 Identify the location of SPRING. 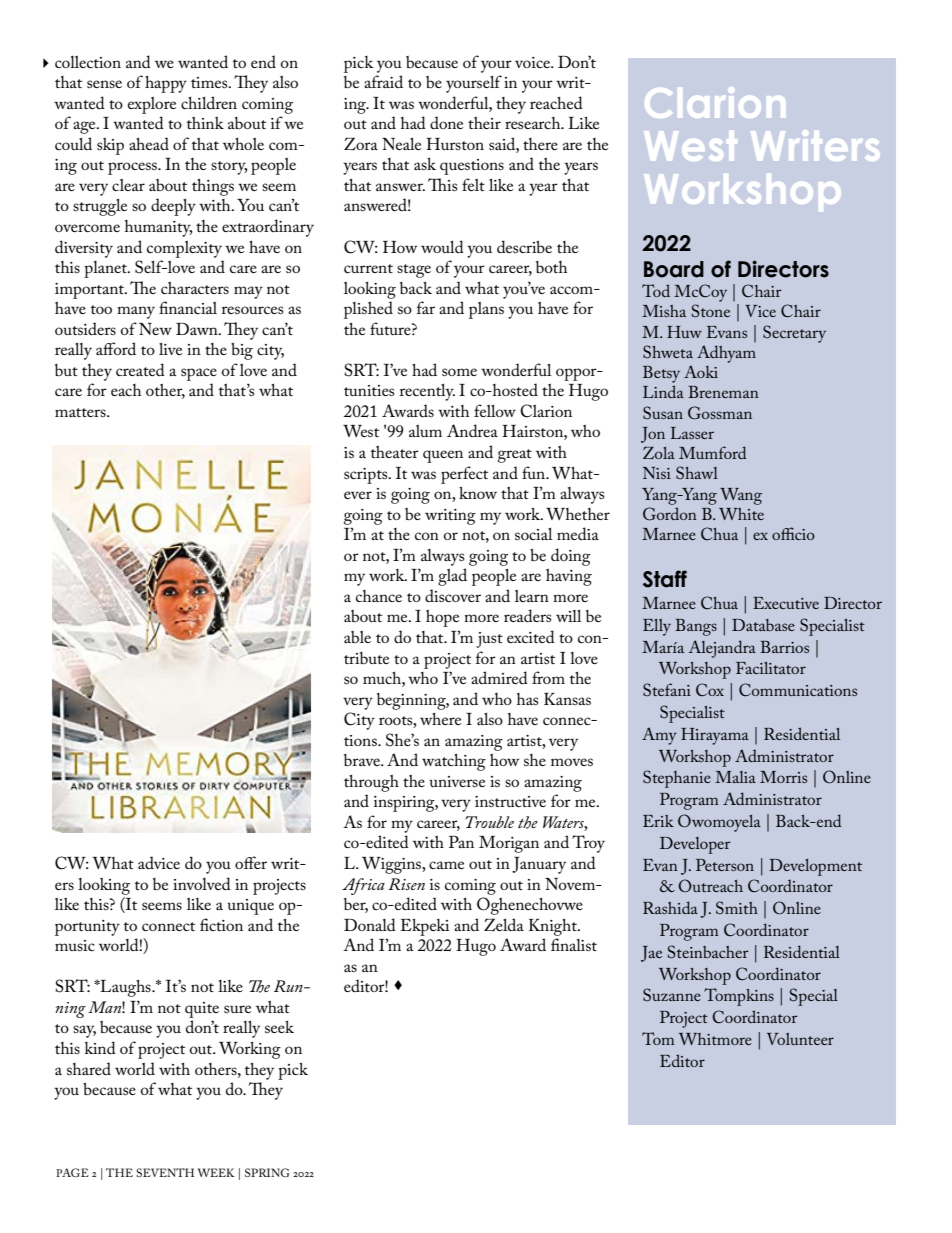
(267, 1172).
